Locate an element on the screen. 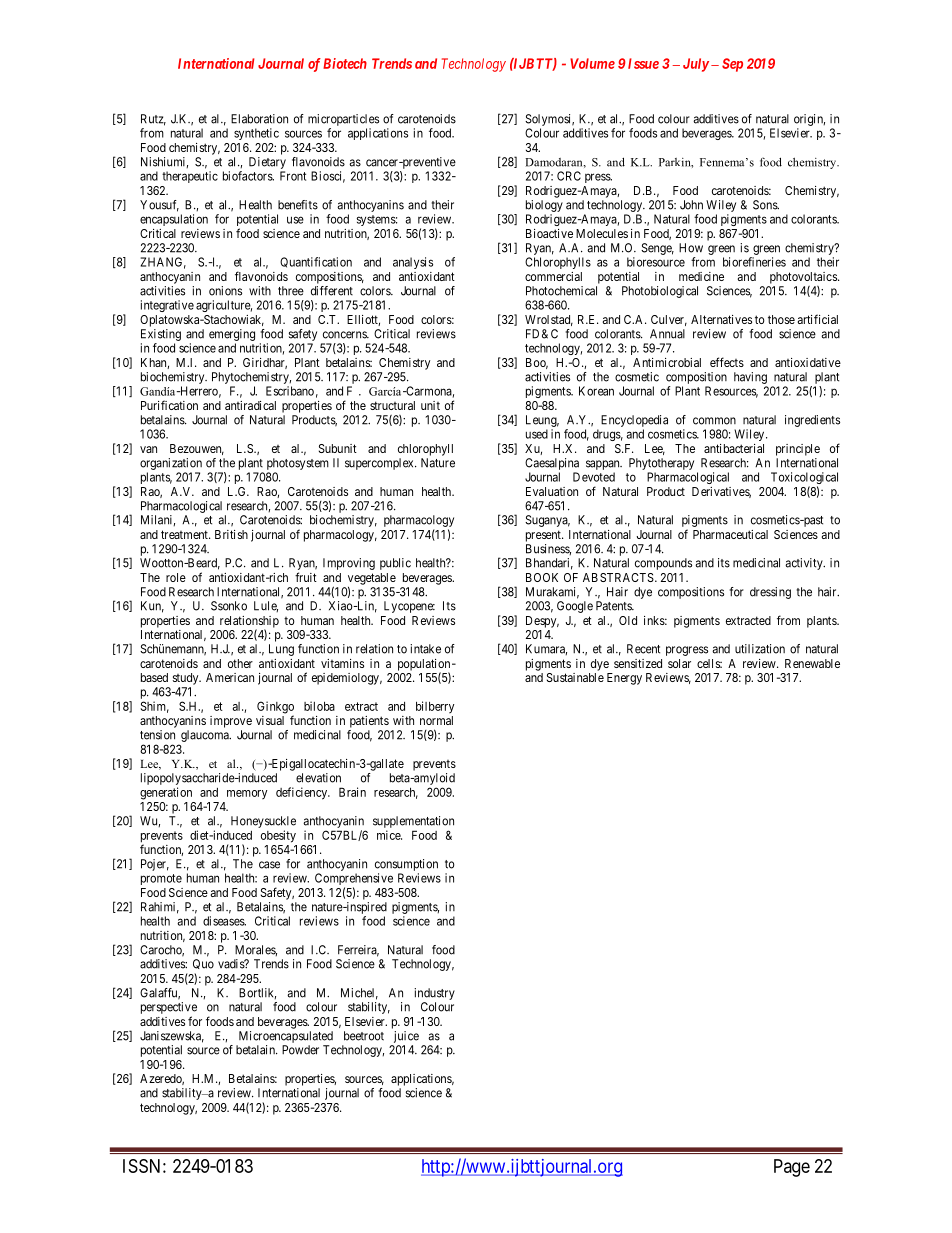 The height and width of the screenshot is (1233, 952). Volume is located at coordinates (592, 63).
